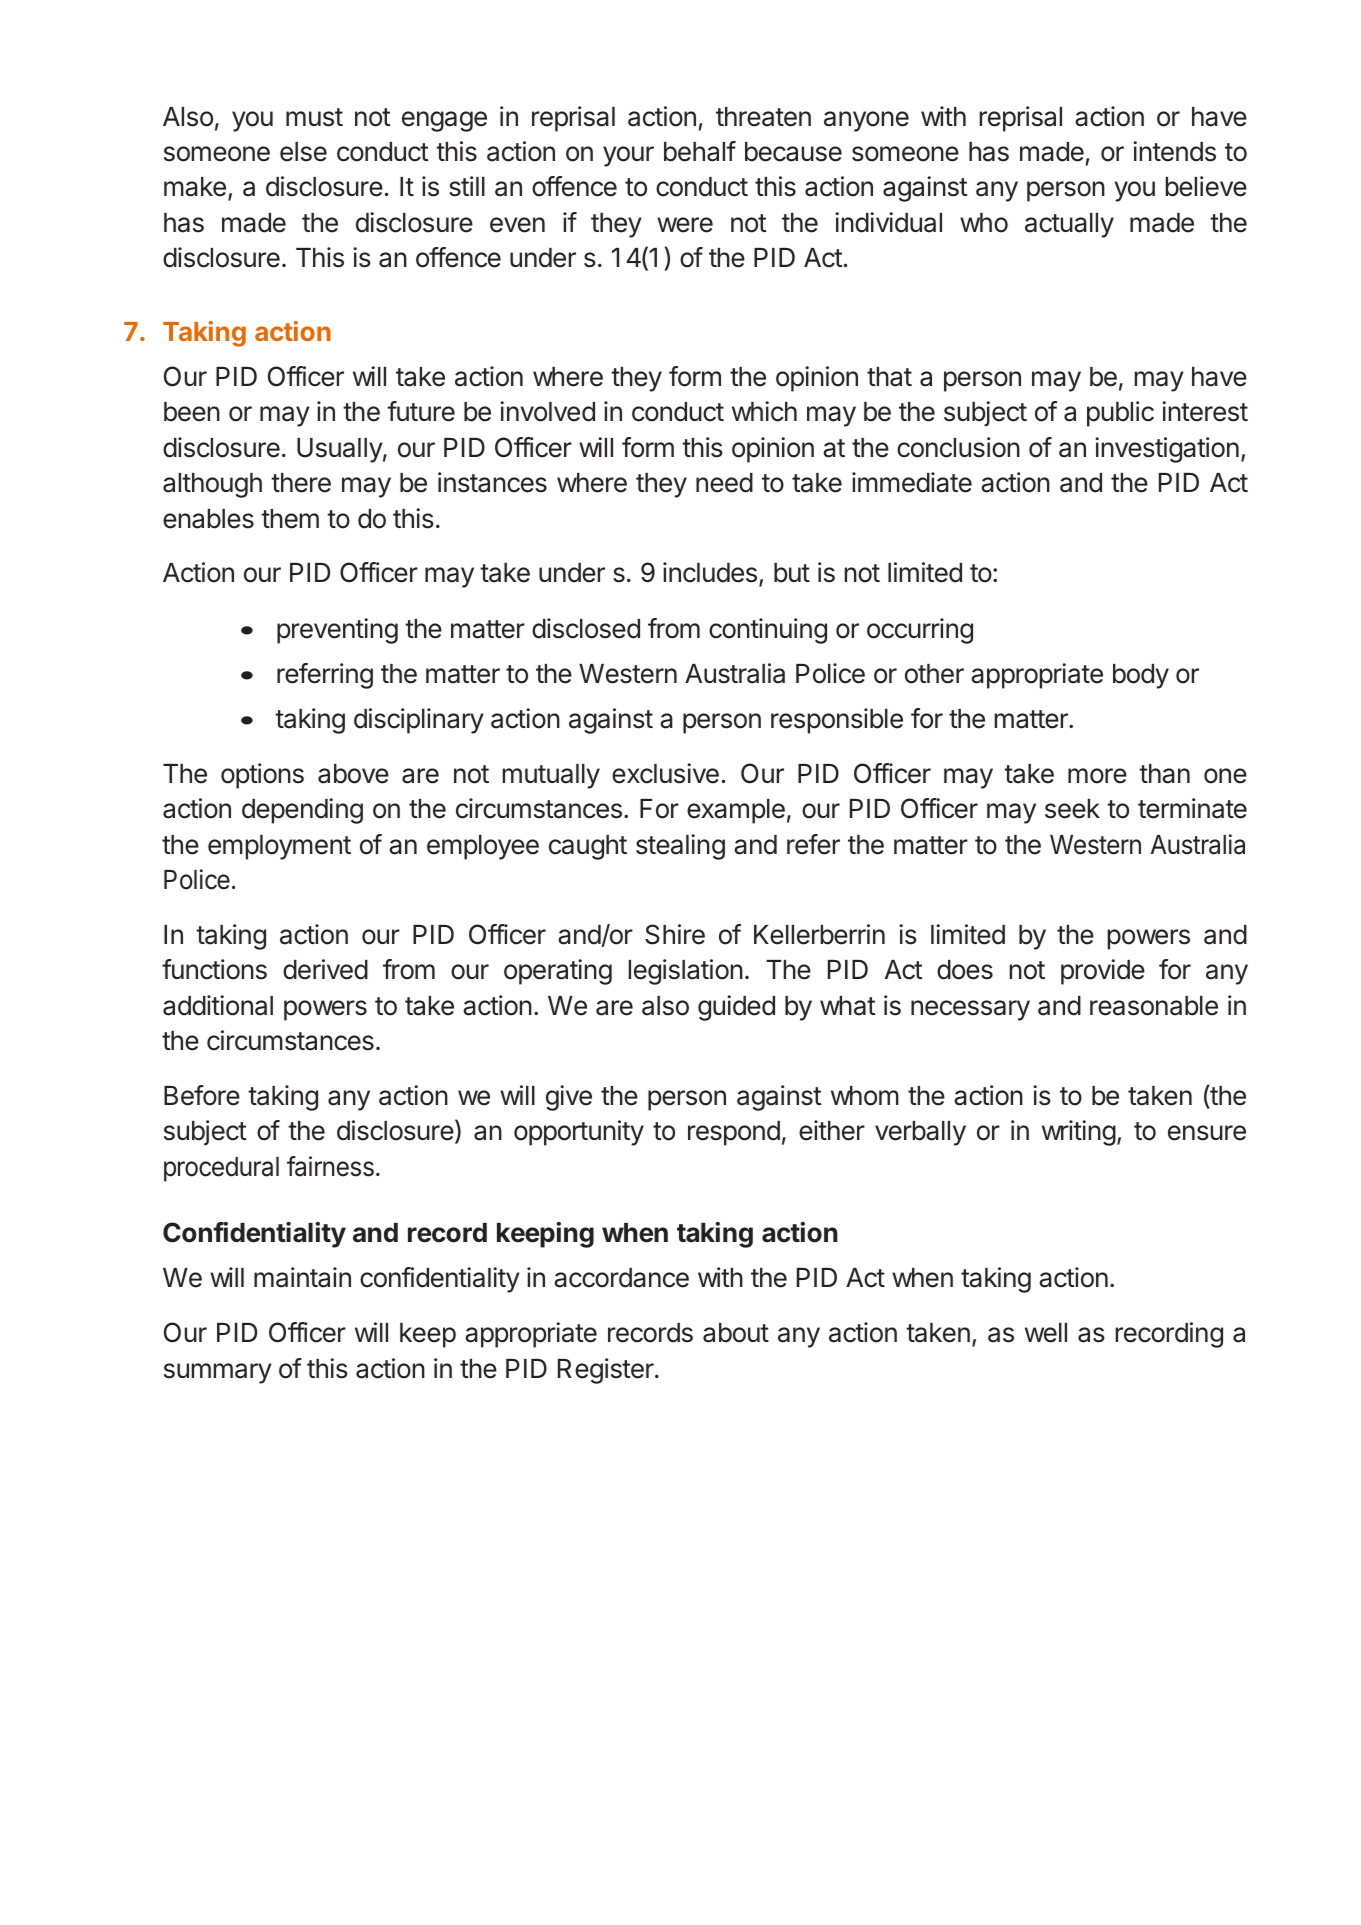 The width and height of the screenshot is (1361, 1925). What do you see at coordinates (1174, 151) in the screenshot?
I see `intends` at bounding box center [1174, 151].
